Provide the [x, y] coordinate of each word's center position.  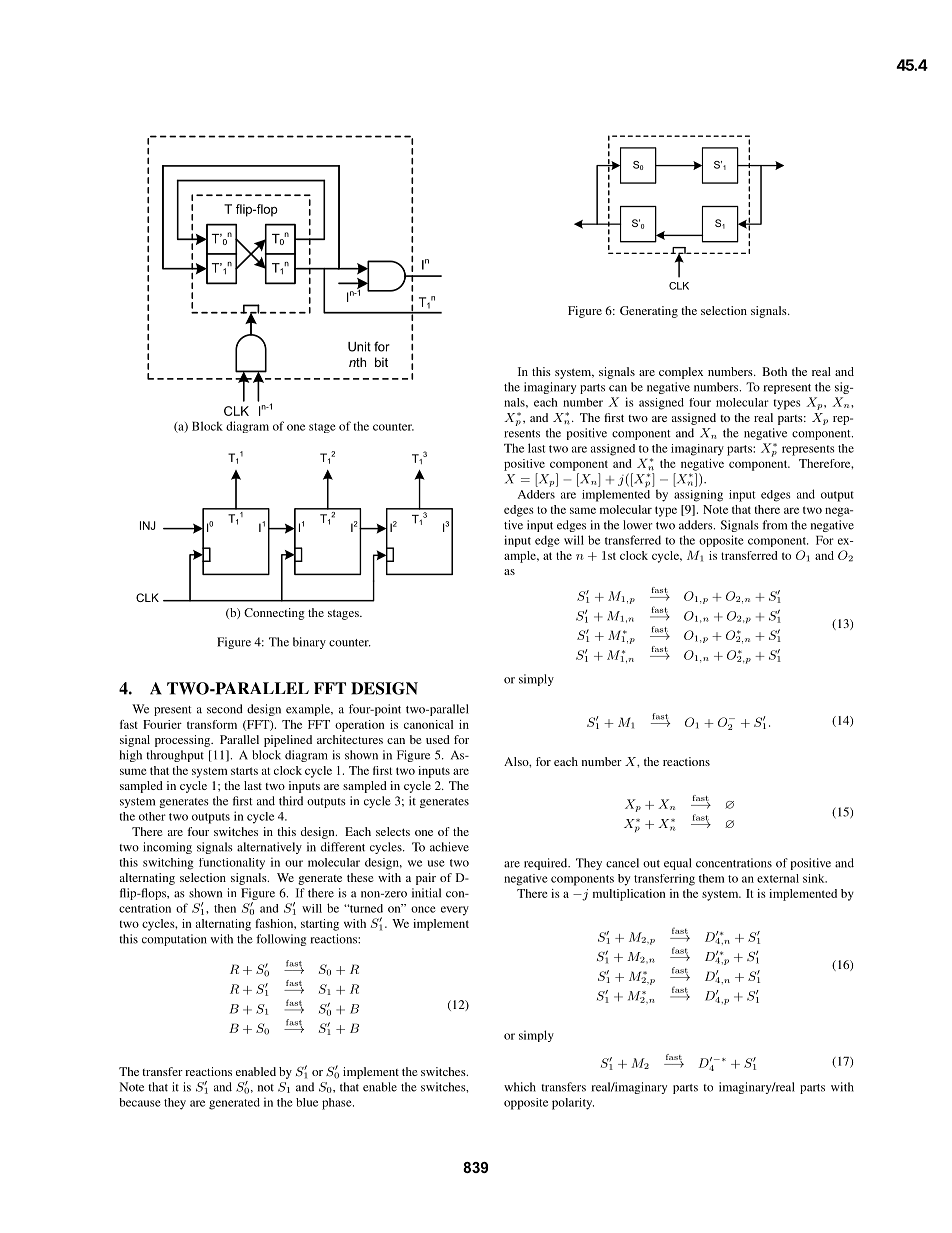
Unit [359, 347]
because [140, 1102]
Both [774, 371]
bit [381, 362]
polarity [573, 1104]
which [520, 1087]
